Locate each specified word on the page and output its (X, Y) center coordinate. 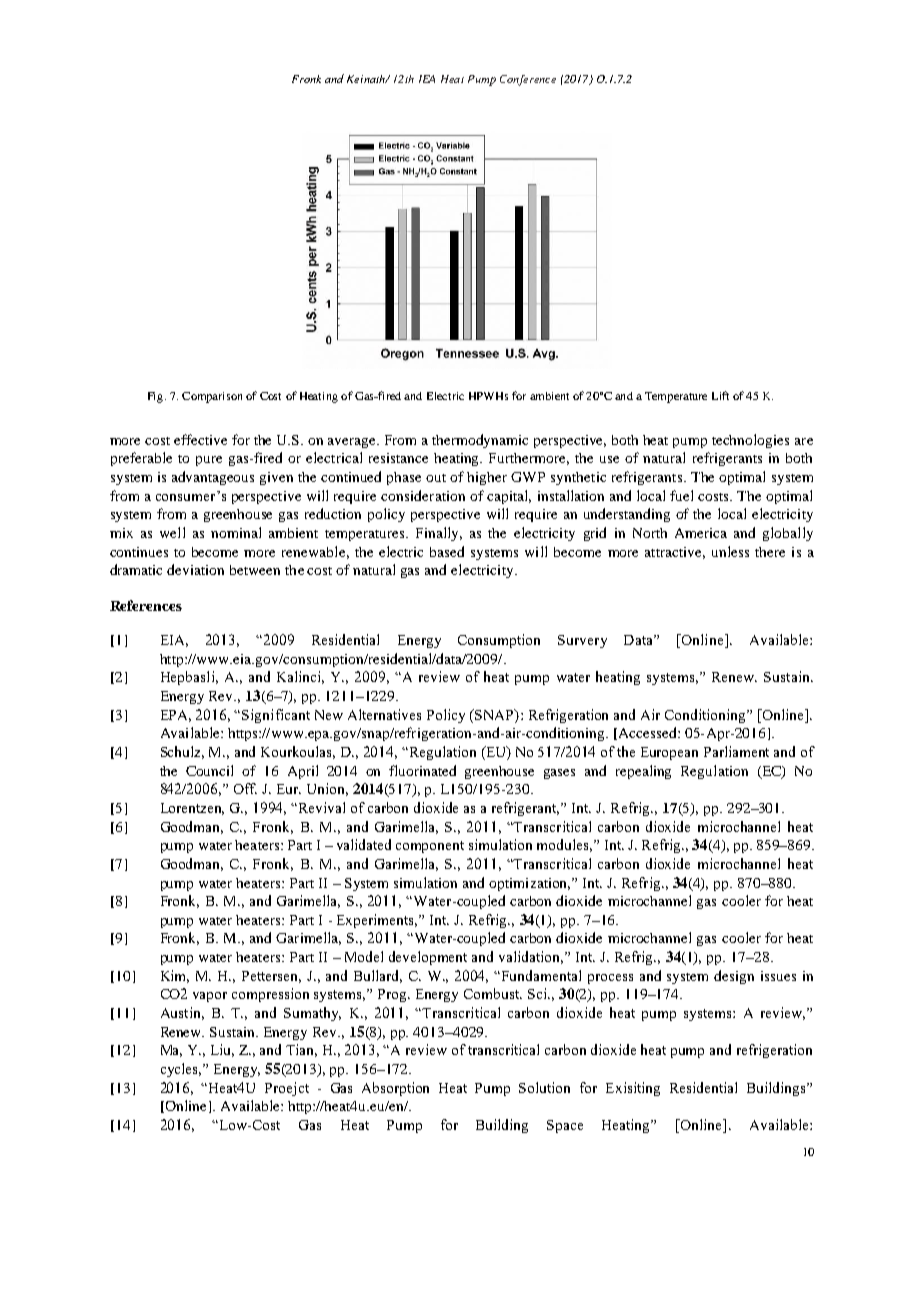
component (430, 847)
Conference (528, 80)
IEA (427, 79)
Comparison (212, 397)
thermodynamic (480, 441)
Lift (720, 395)
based (447, 551)
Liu (222, 1050)
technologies (750, 441)
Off (245, 788)
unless (730, 551)
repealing (643, 772)
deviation (195, 569)
